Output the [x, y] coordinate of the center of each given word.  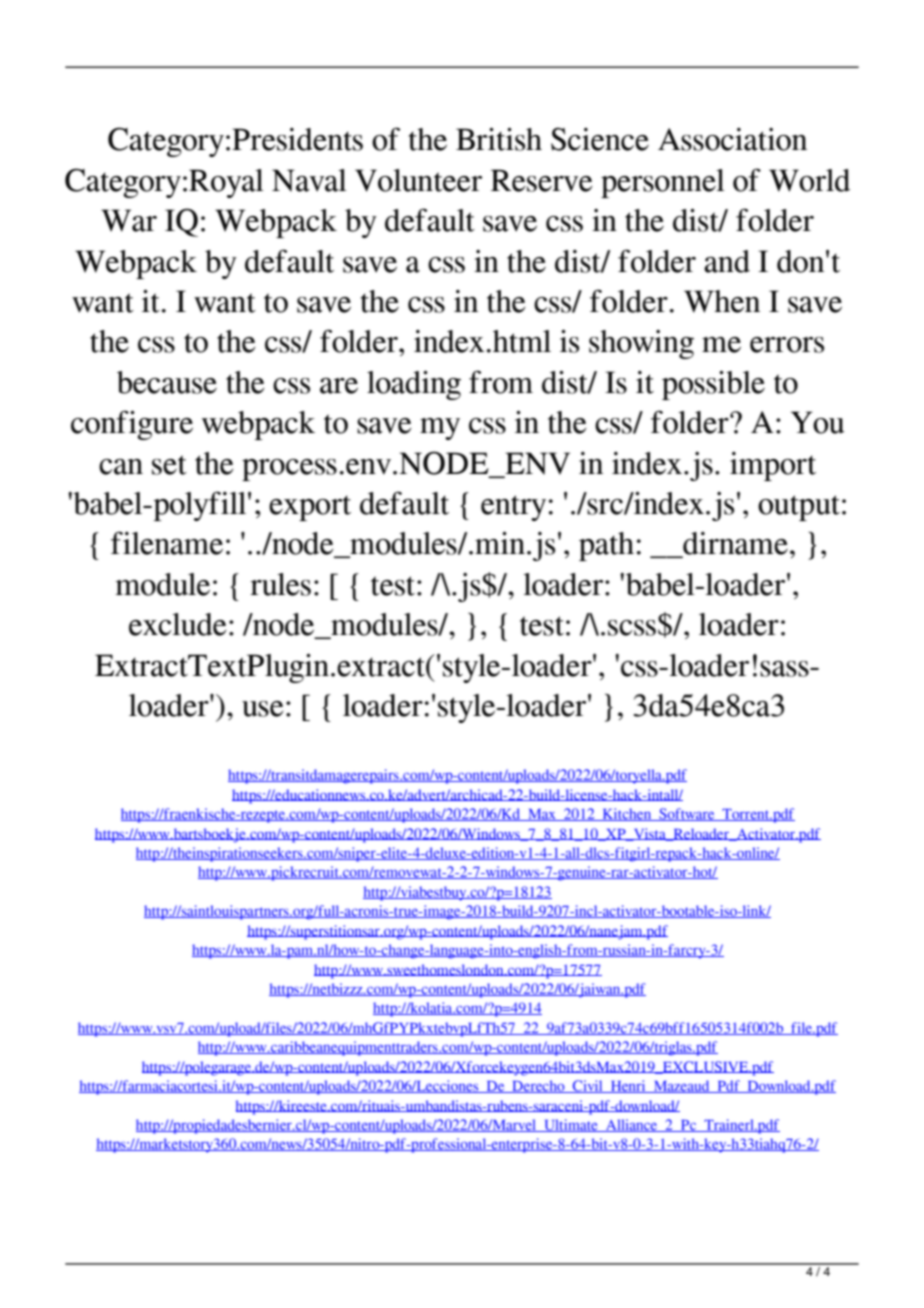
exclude [178, 624]
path [606, 546]
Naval [309, 180]
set [169, 465]
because [167, 382]
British [499, 139]
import [773, 466]
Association [732, 139]
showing [641, 344]
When [722, 301]
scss [632, 628]
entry [513, 508]
